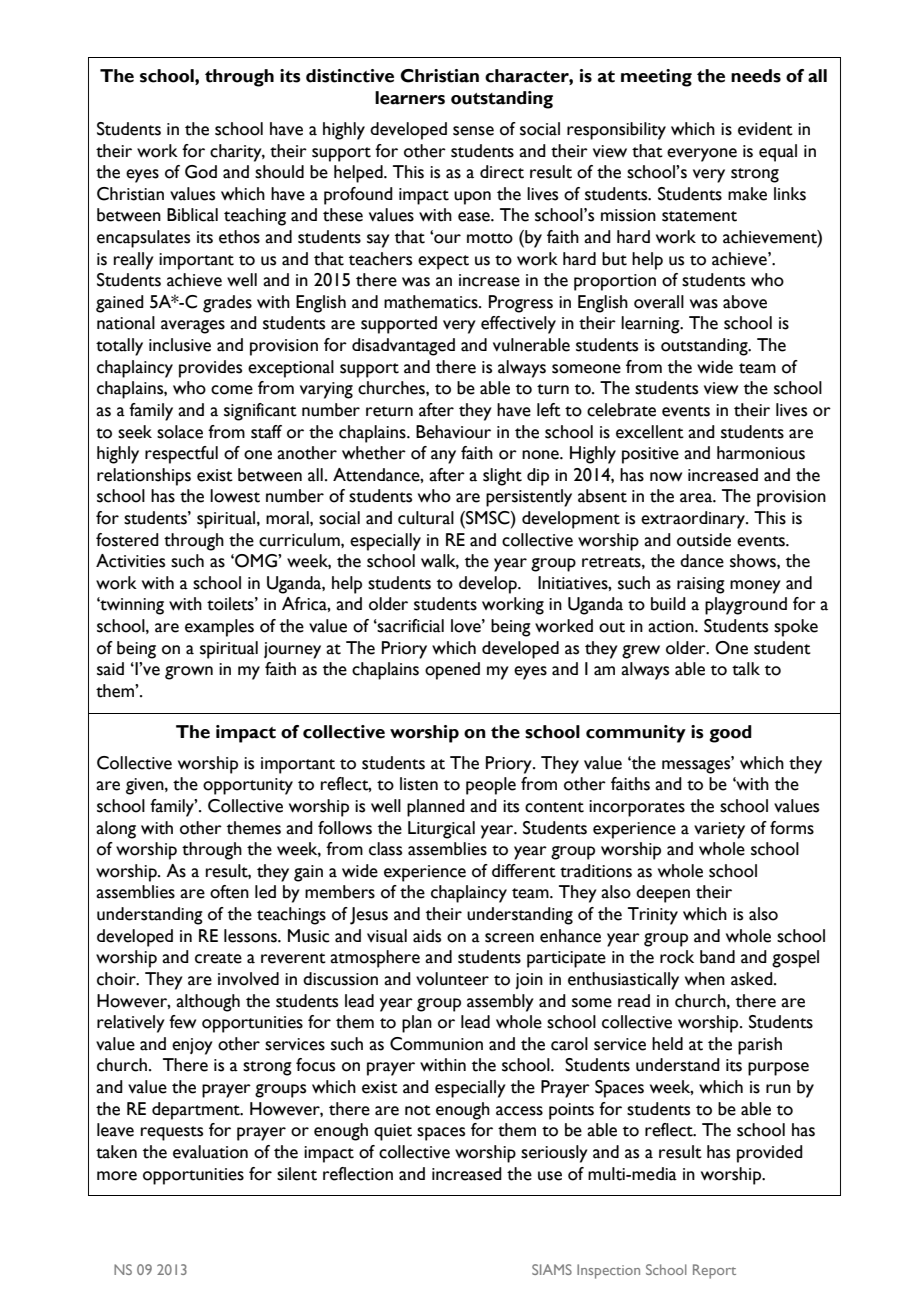  Describe the element at coordinates (453, 432) in the screenshot. I see `Behaviour` at that location.
